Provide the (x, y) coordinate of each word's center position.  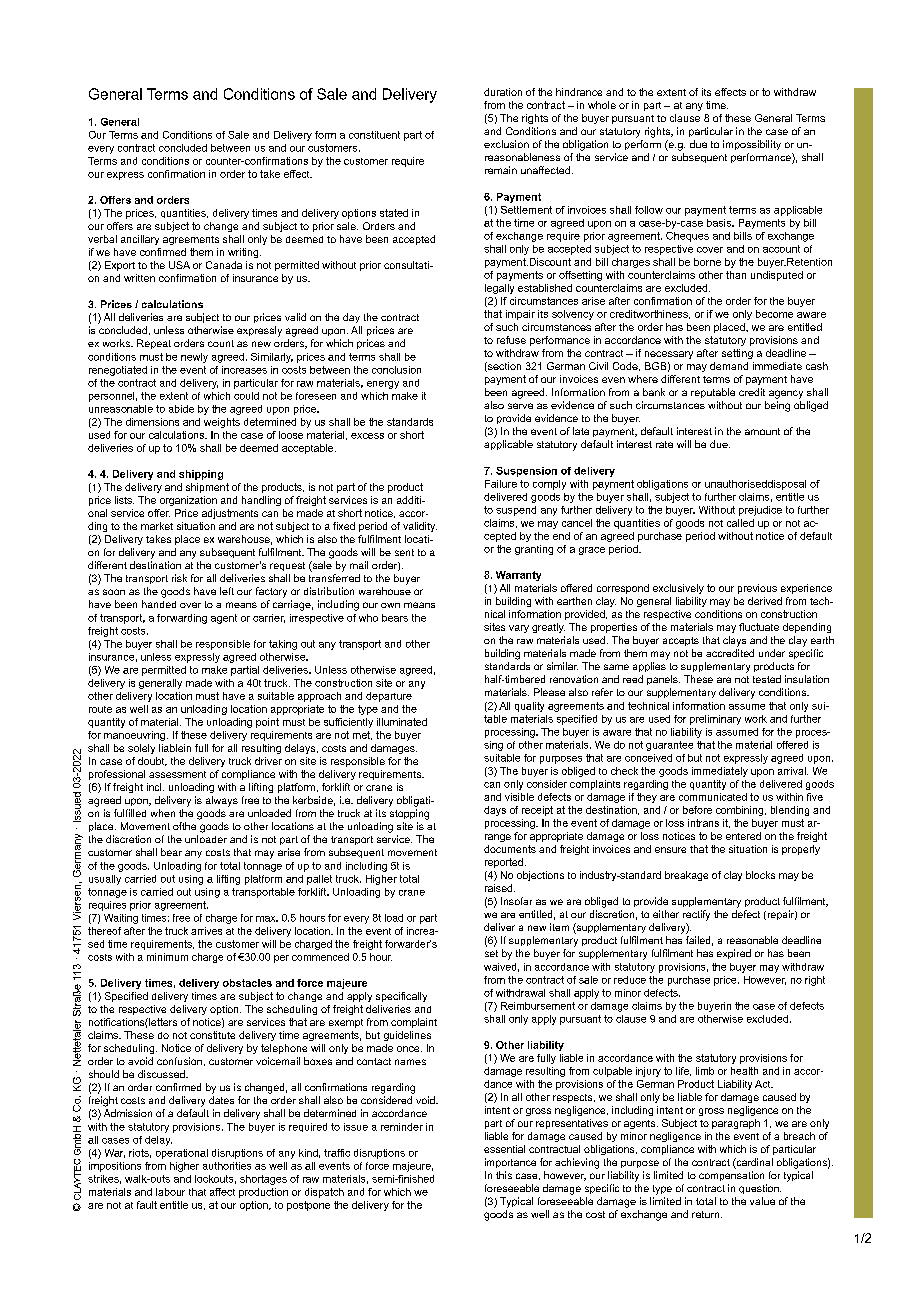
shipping (201, 475)
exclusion (506, 144)
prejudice (760, 511)
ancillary (140, 240)
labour (170, 1192)
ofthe (184, 826)
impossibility (752, 145)
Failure (501, 484)
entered (743, 836)
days (495, 811)
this (504, 1175)
